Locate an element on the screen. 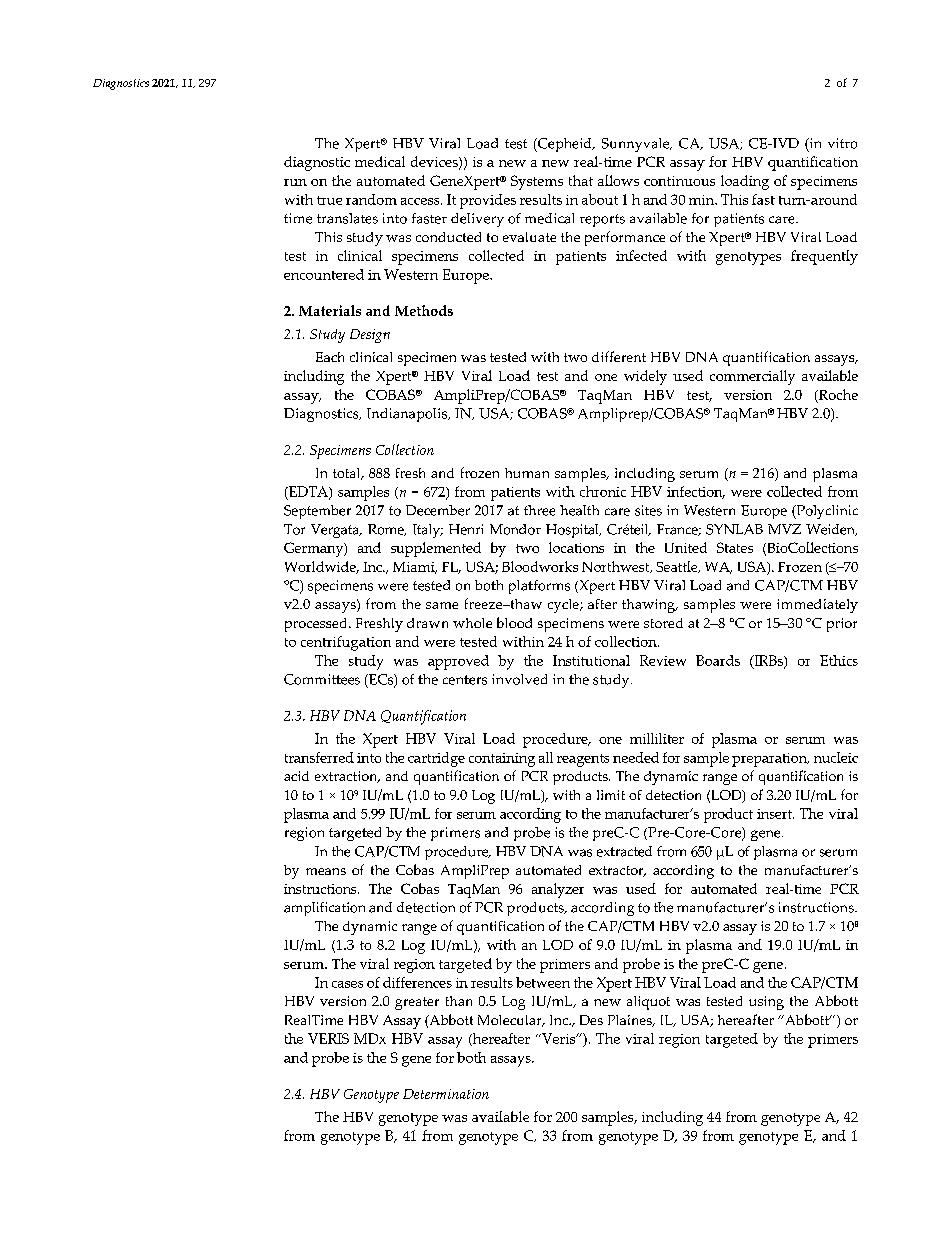 Image resolution: width=952 pixels, height=1233 pixels. that is located at coordinates (581, 180).
